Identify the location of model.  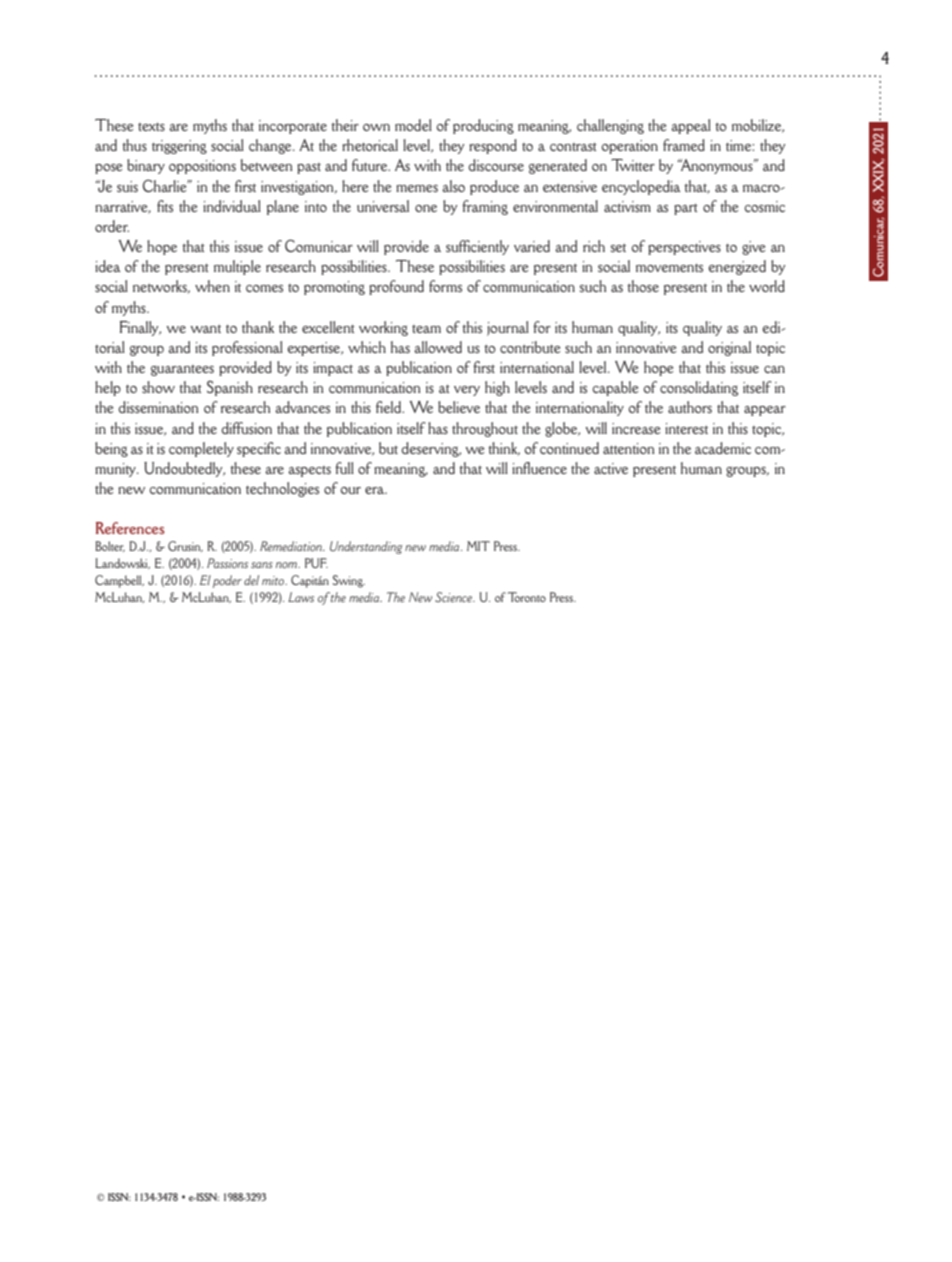
(413, 125).
